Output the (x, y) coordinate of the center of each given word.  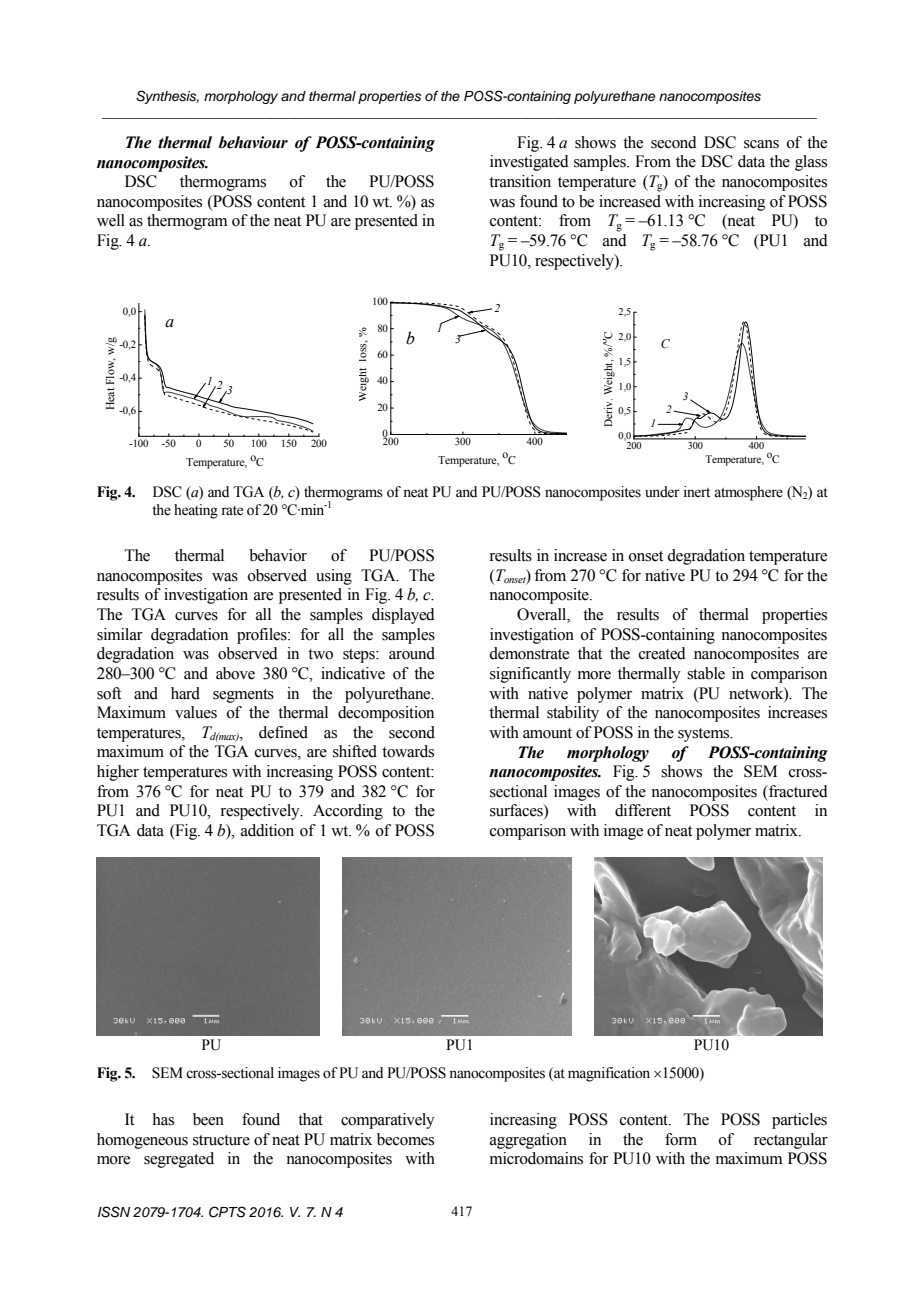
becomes (405, 1139)
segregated (179, 1160)
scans (761, 144)
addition (267, 830)
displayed (403, 616)
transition (520, 181)
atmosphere (748, 493)
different (643, 810)
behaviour (253, 142)
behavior (278, 555)
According (348, 812)
